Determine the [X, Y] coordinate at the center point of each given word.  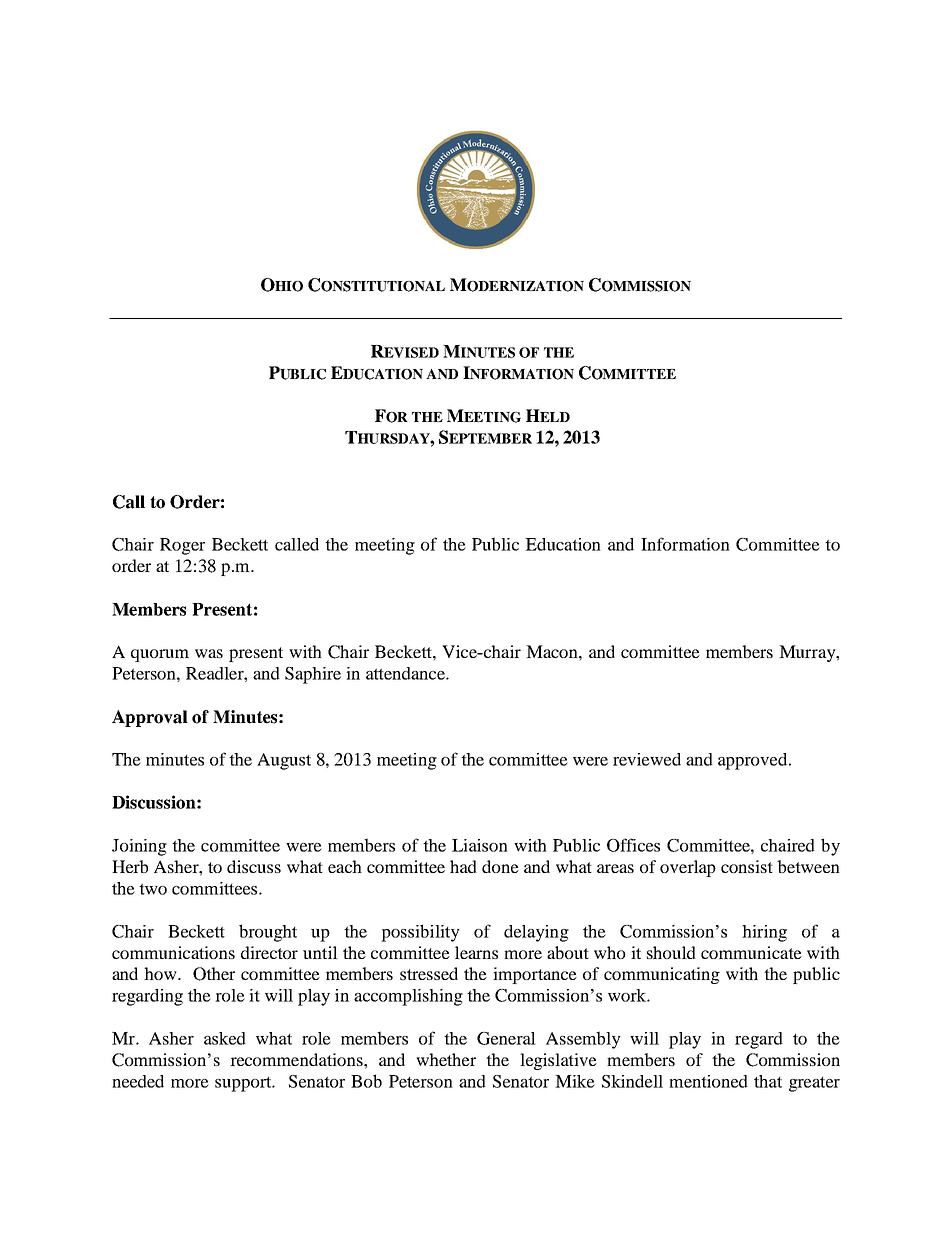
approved [754, 761]
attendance [406, 673]
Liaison [480, 845]
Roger [182, 546]
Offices [633, 845]
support [244, 1084]
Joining [139, 847]
